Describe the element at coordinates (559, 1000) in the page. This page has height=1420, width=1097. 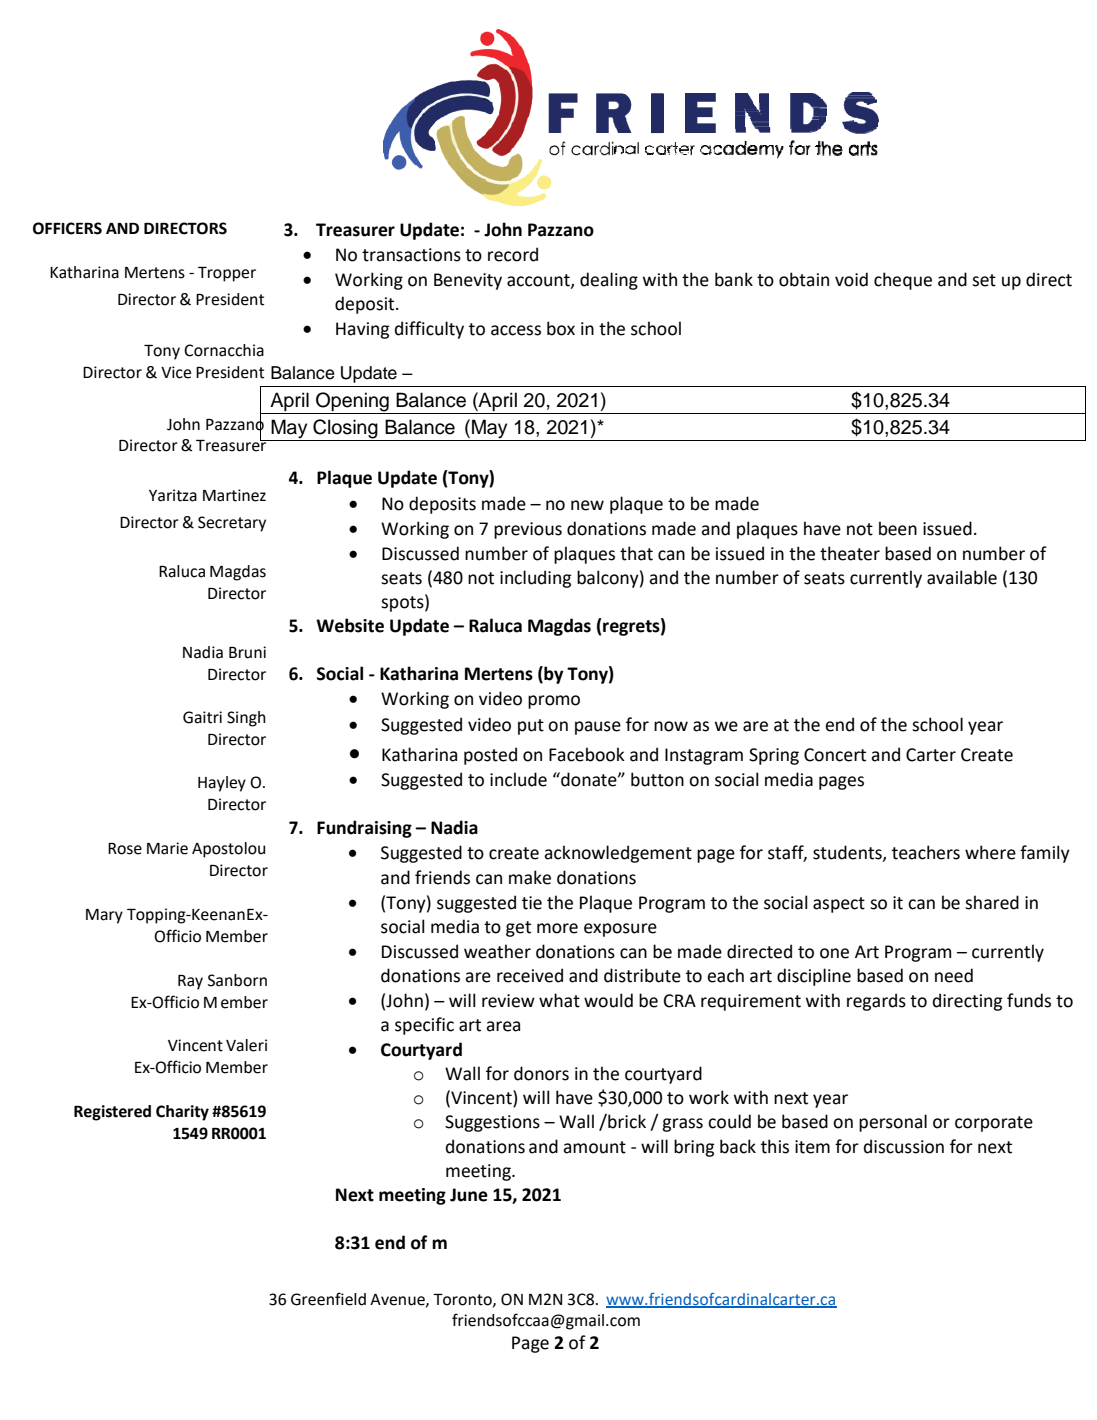
I see `what` at that location.
